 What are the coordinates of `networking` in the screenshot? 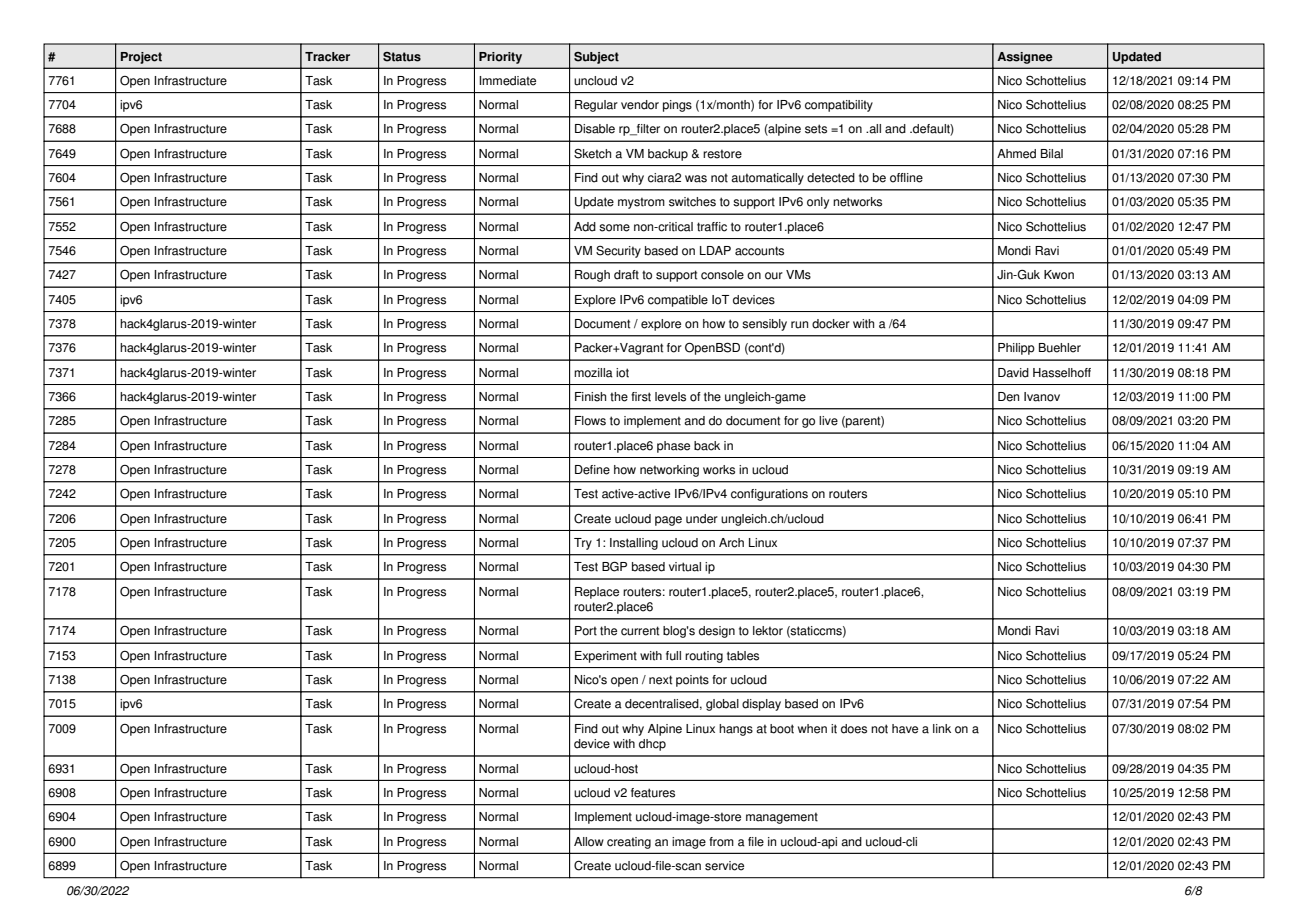 It's located at (669, 471).
